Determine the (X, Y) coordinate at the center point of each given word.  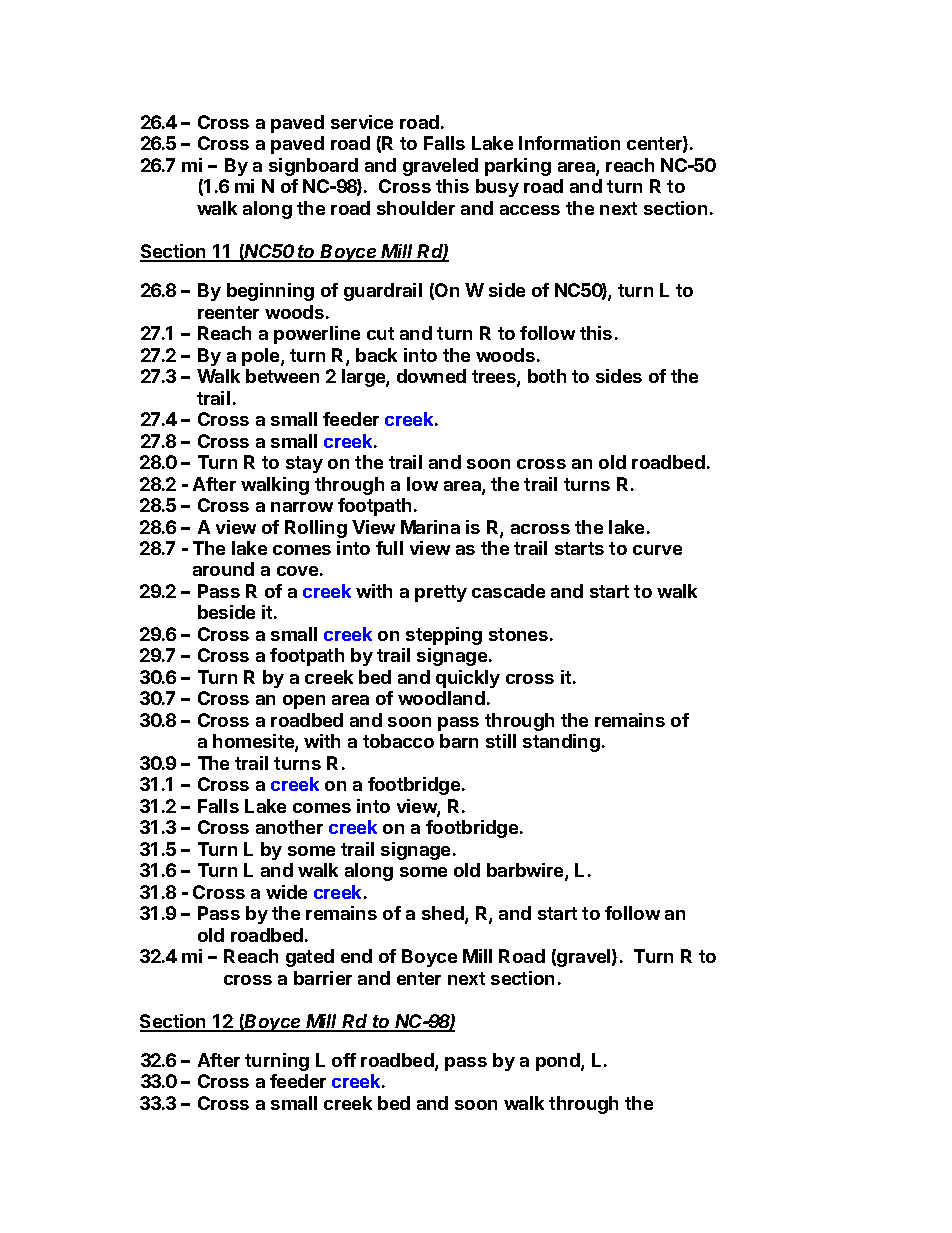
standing (561, 743)
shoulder (416, 208)
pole (262, 357)
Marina (430, 527)
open (304, 702)
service (362, 122)
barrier (323, 978)
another (289, 827)
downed (431, 376)
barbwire (526, 871)
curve (657, 550)
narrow (302, 507)
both (547, 376)
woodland (441, 698)
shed (444, 914)
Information (569, 143)
